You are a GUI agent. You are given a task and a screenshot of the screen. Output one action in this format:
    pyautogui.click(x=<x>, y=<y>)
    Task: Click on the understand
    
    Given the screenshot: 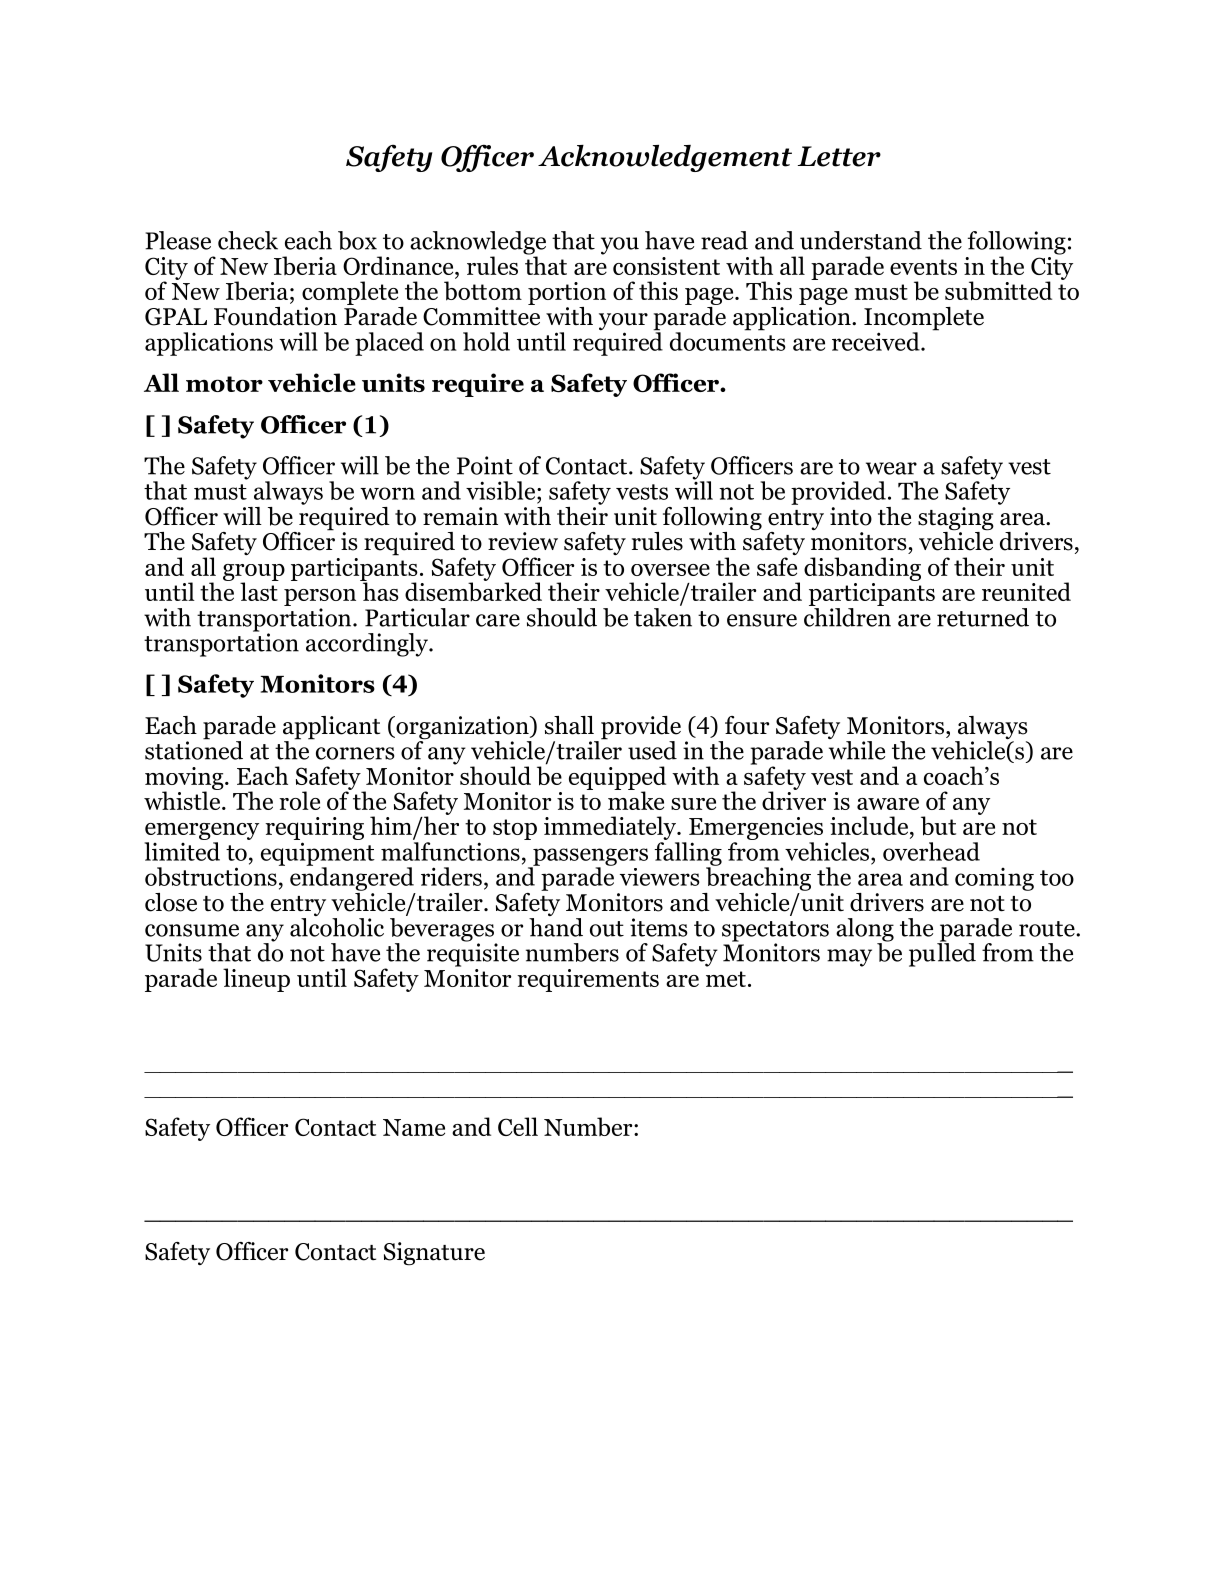 What is the action you would take?
    pyautogui.click(x=861, y=240)
